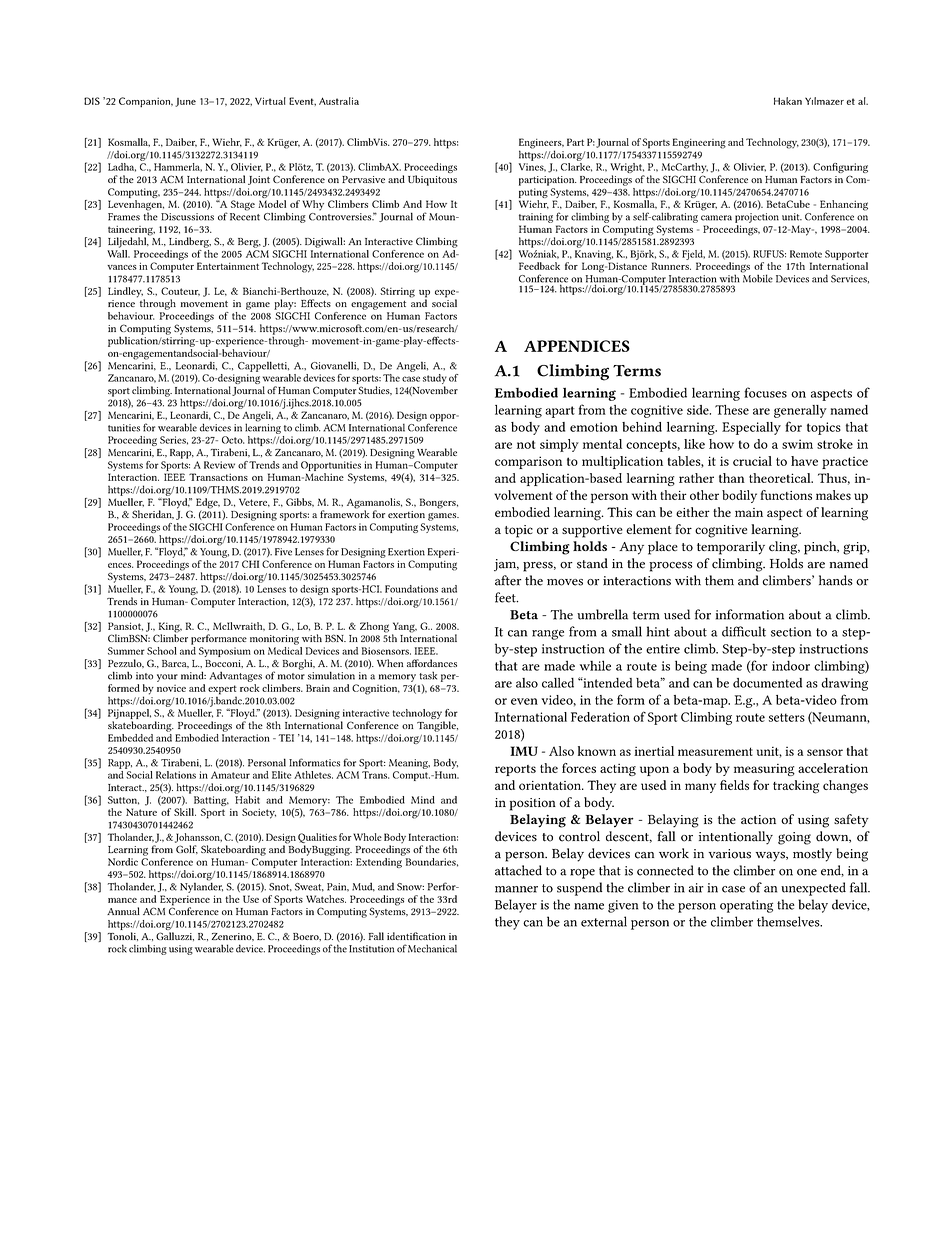 The image size is (952, 1233). I want to click on manner, so click(516, 889).
